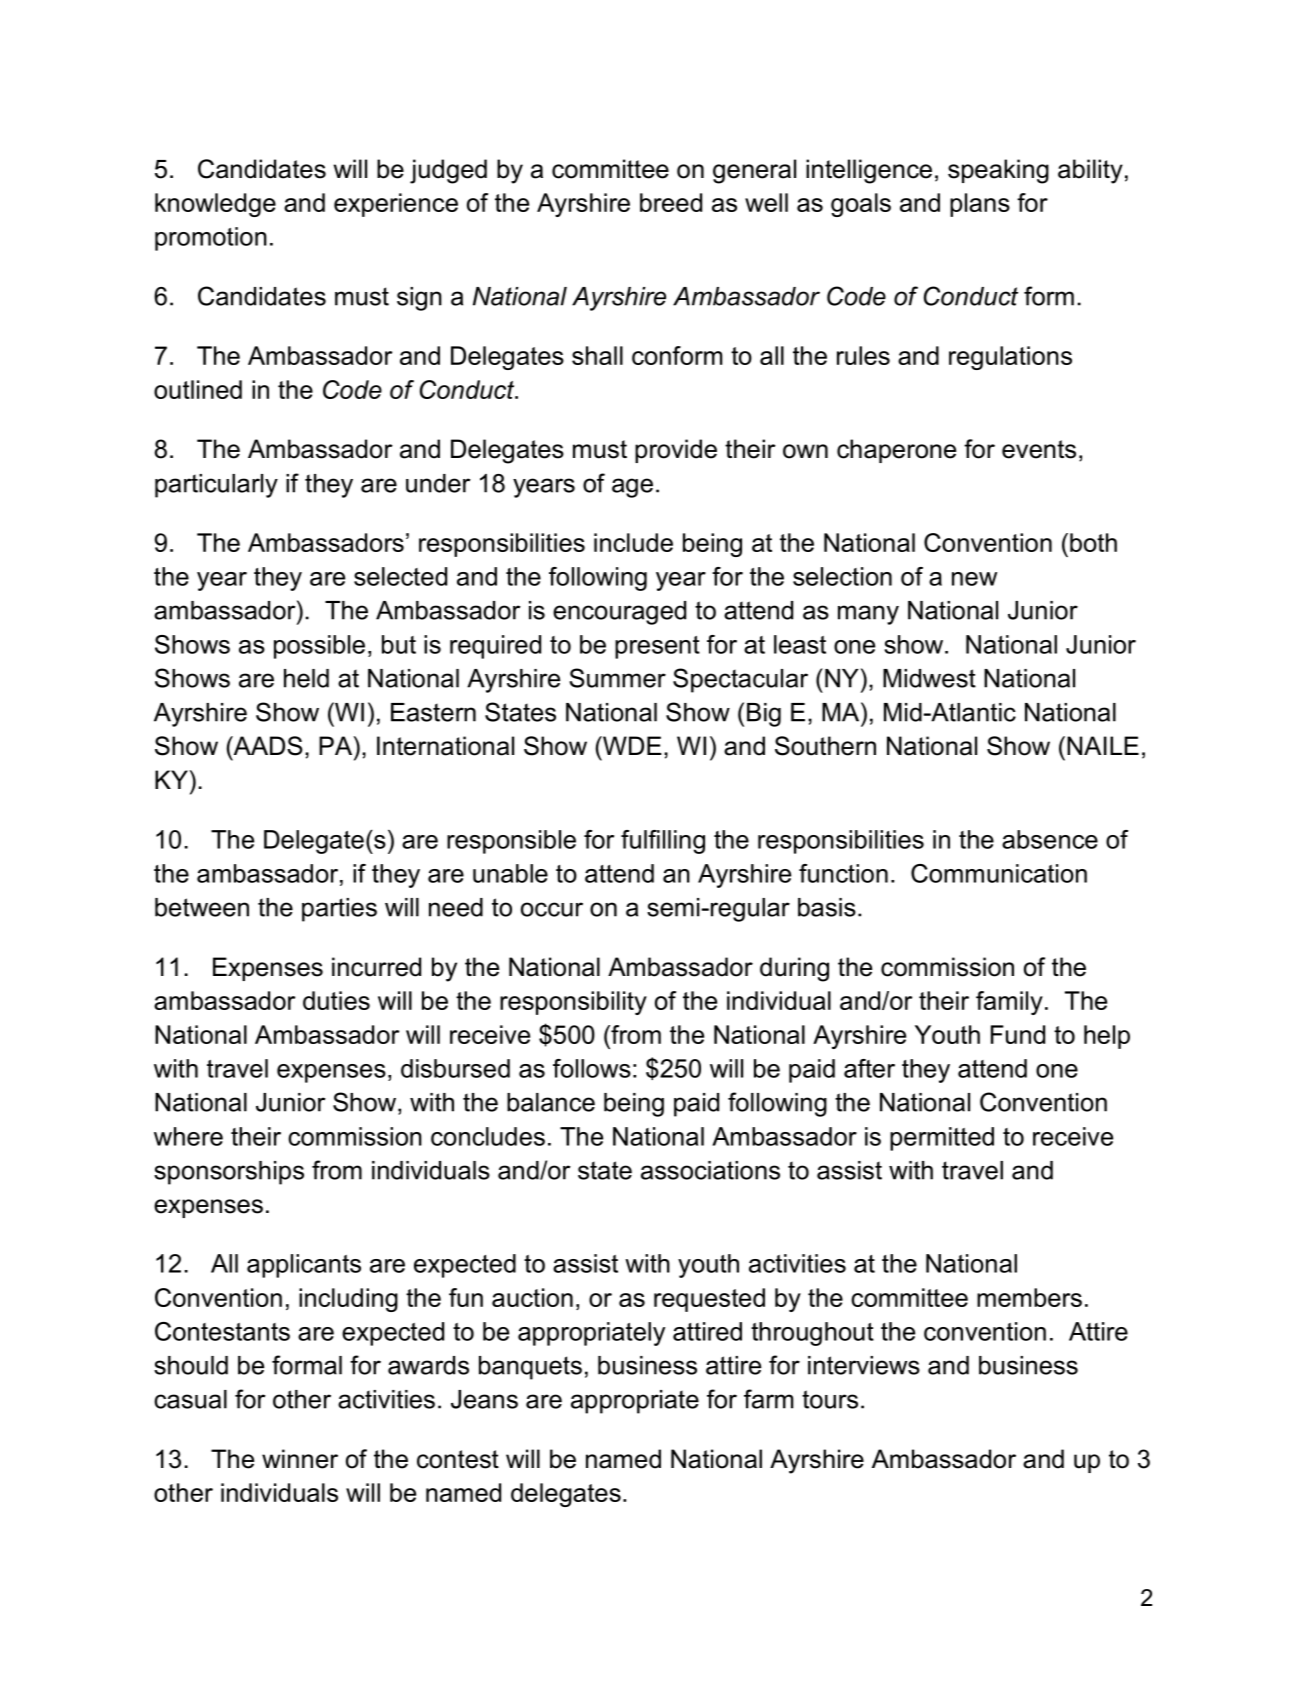 This screenshot has height=1692, width=1307. I want to click on winner, so click(300, 1459).
